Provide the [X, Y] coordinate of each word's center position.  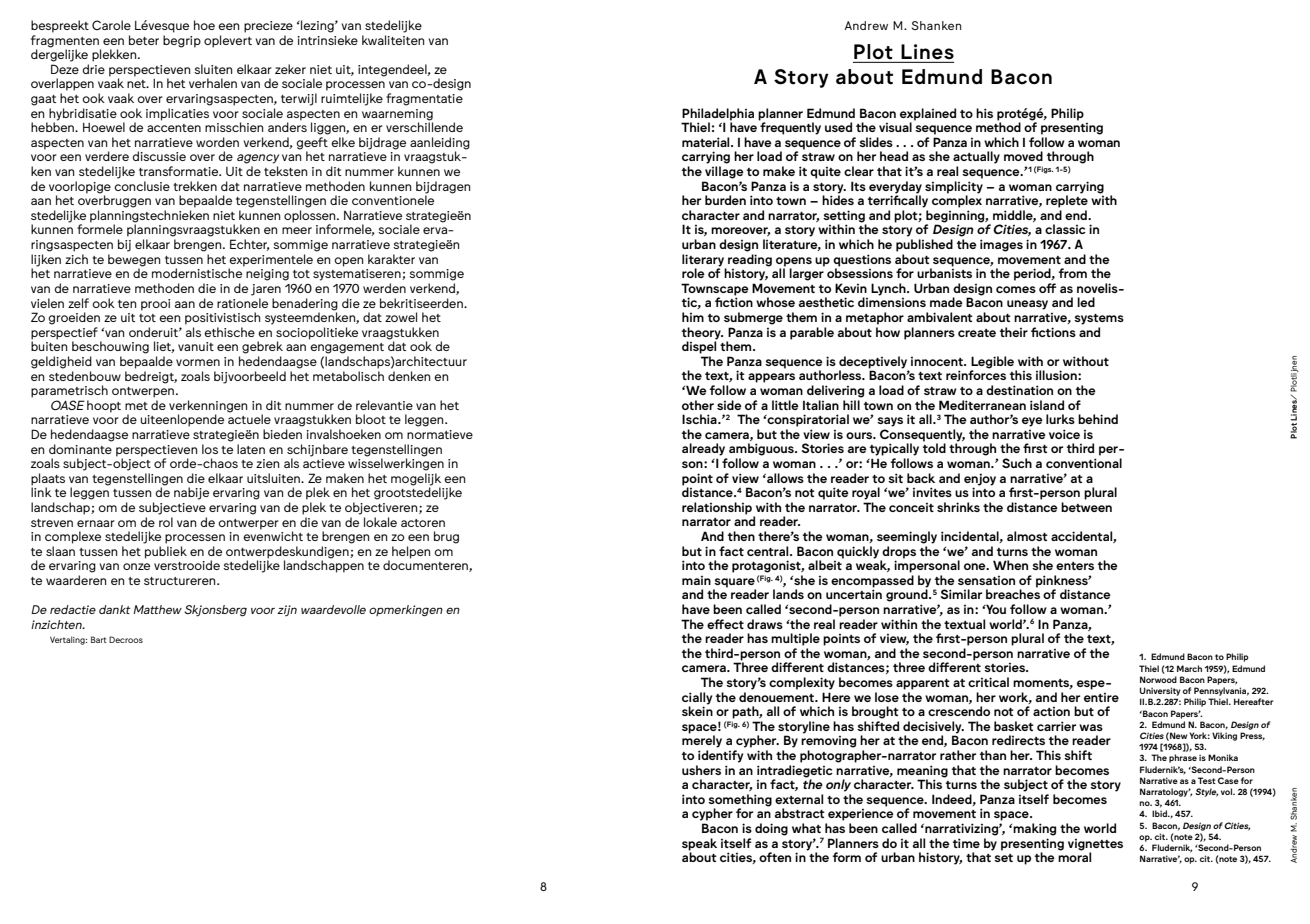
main [696, 580]
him [693, 317]
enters [1075, 566]
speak [699, 844]
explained [928, 114]
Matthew [157, 609]
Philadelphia [718, 114]
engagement [347, 348]
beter [144, 40]
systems [1099, 319]
